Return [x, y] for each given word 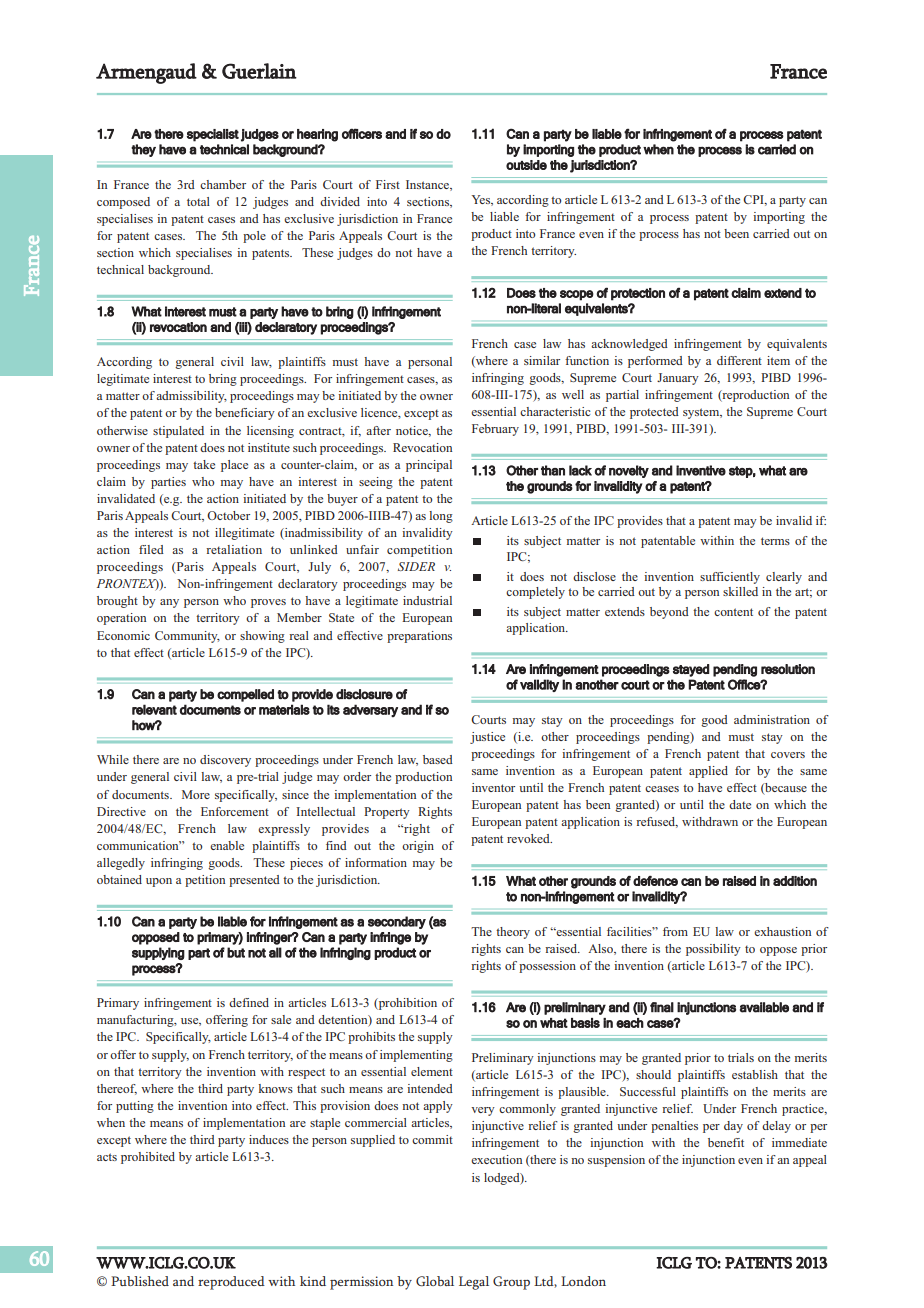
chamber [223, 184]
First [388, 184]
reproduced [231, 1283]
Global [435, 1281]
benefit [726, 1142]
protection [638, 294]
